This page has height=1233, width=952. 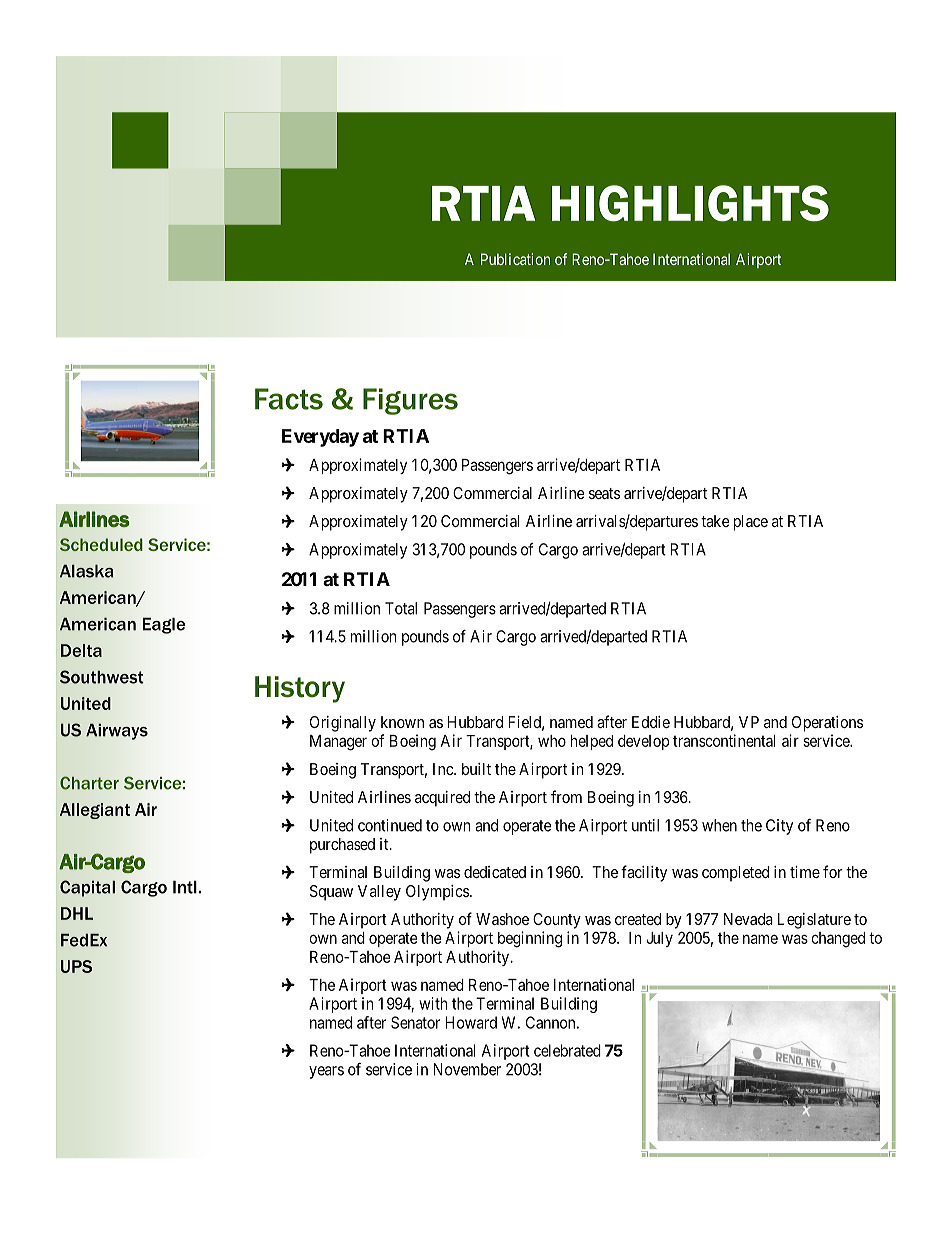 What do you see at coordinates (735, 874) in the page?
I see `completed` at bounding box center [735, 874].
